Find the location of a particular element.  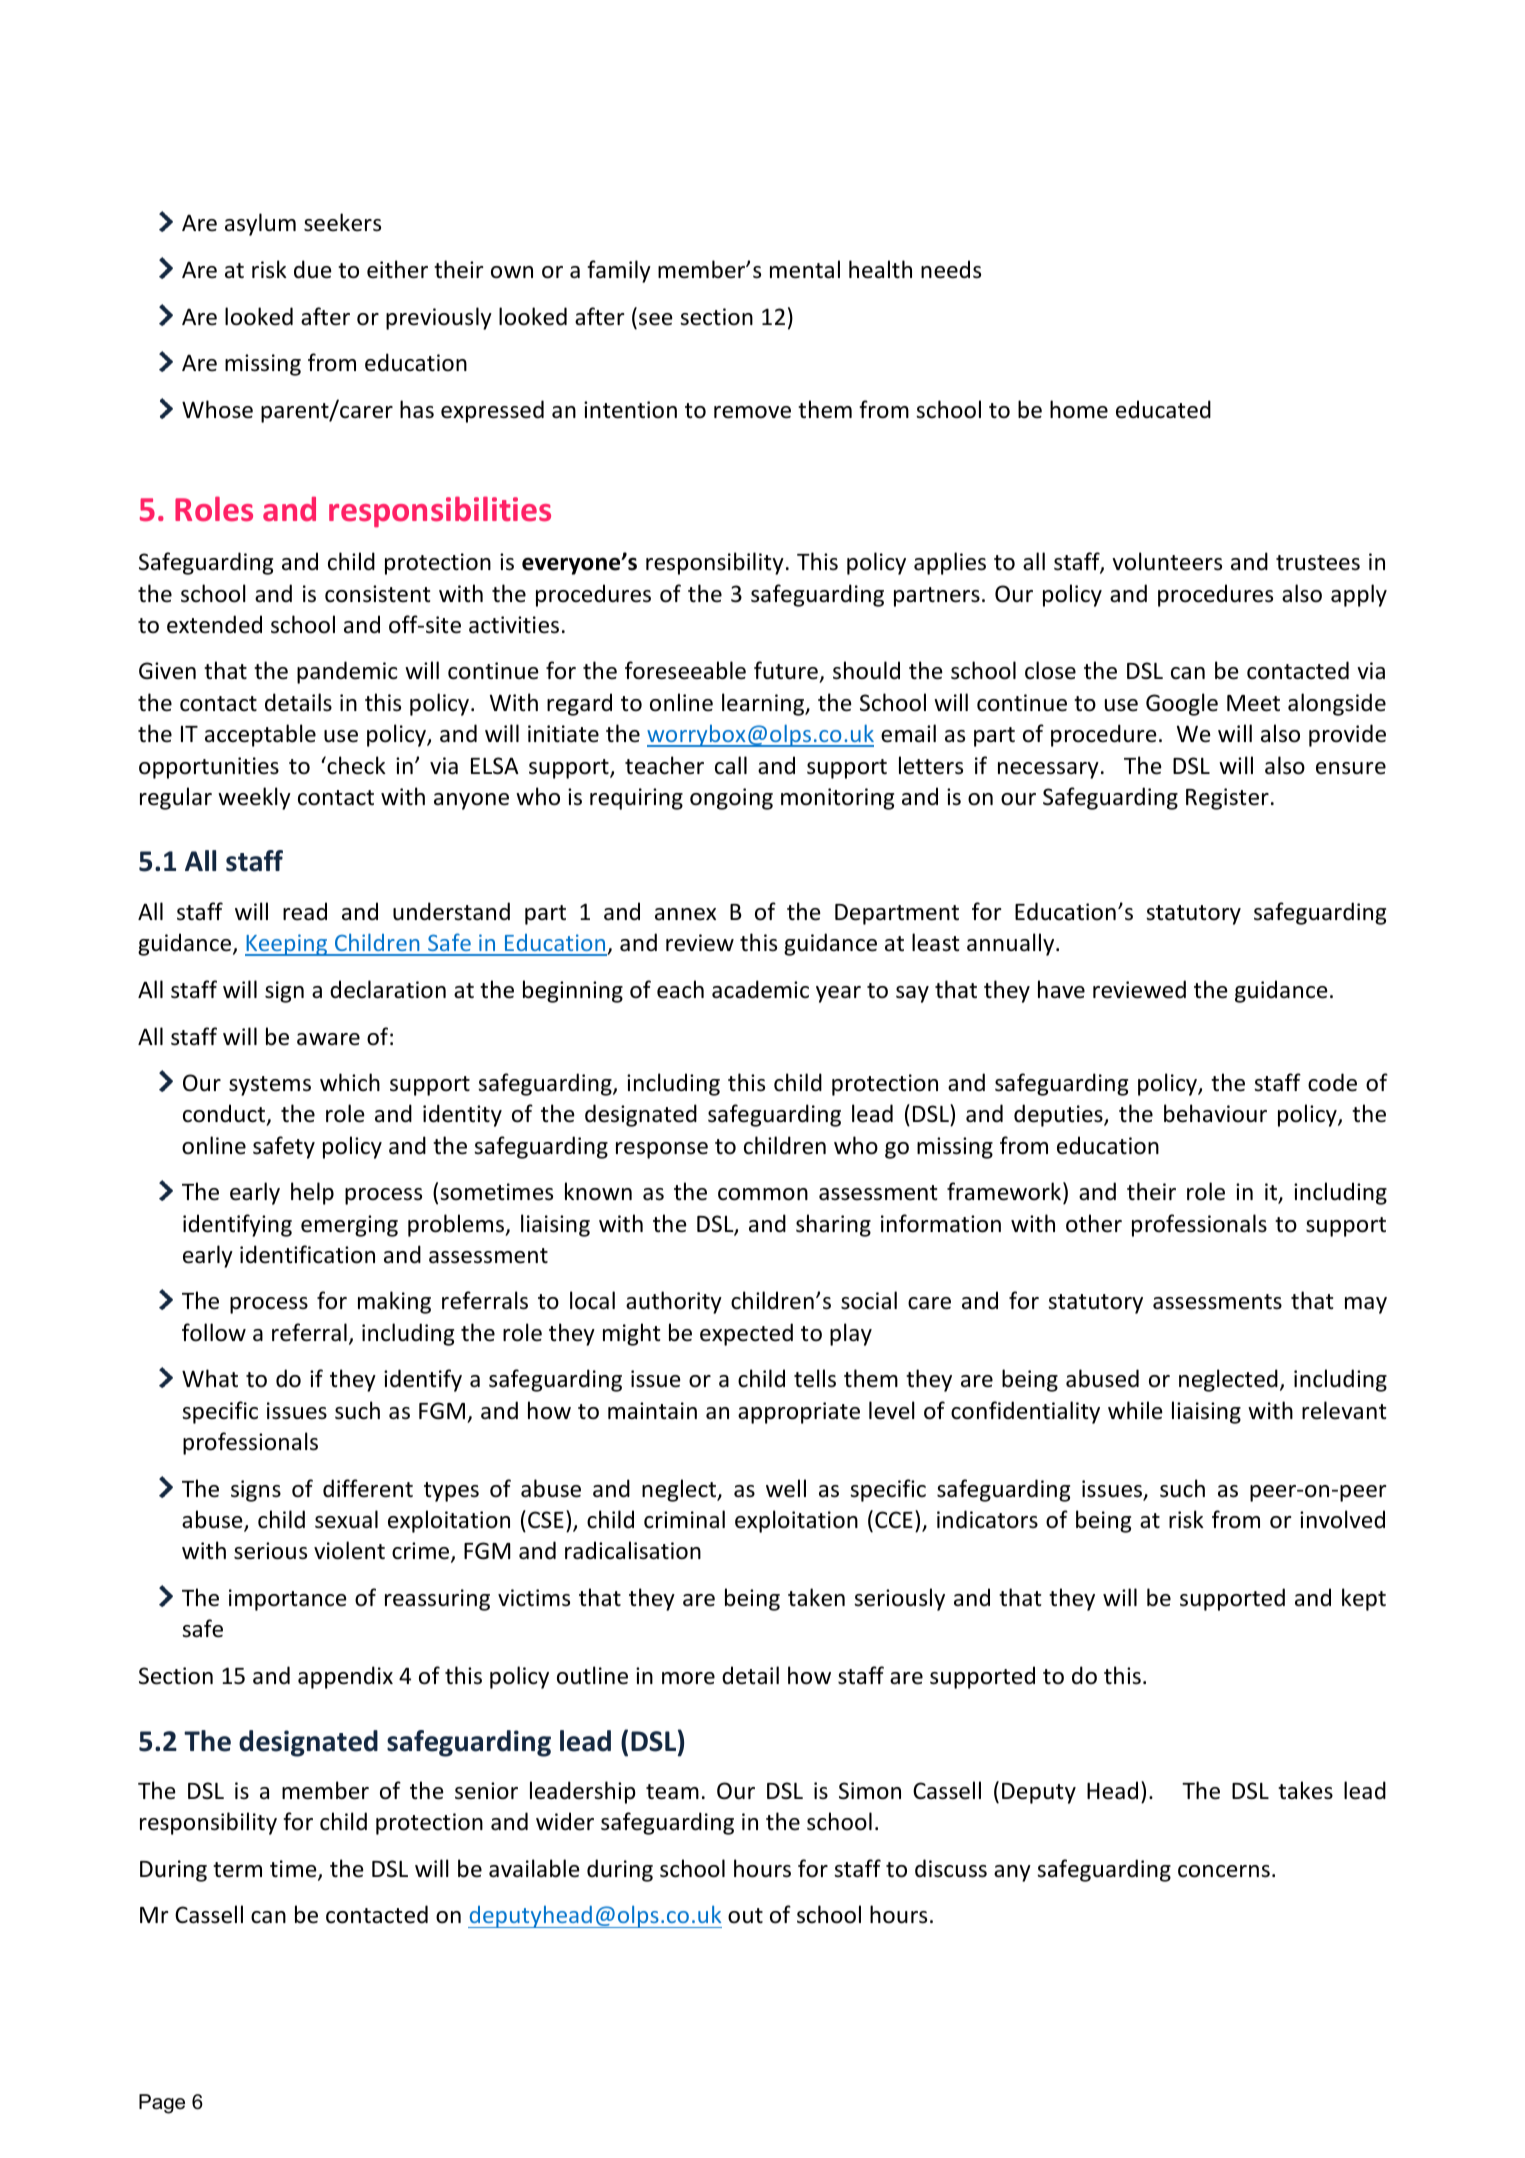

due is located at coordinates (313, 269).
